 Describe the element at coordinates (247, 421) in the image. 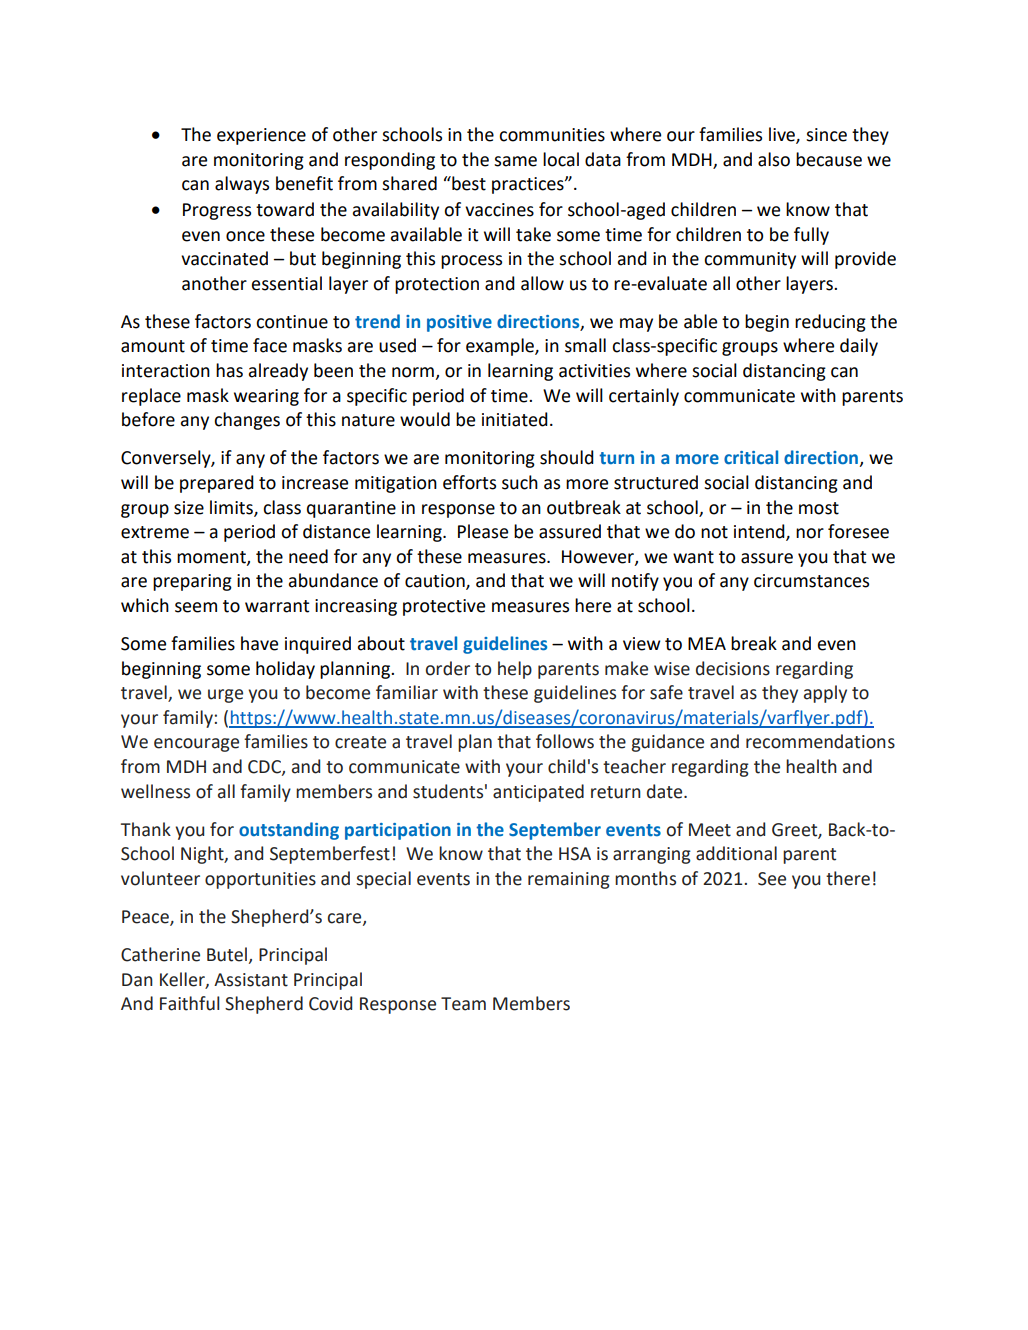

I see `changes` at that location.
